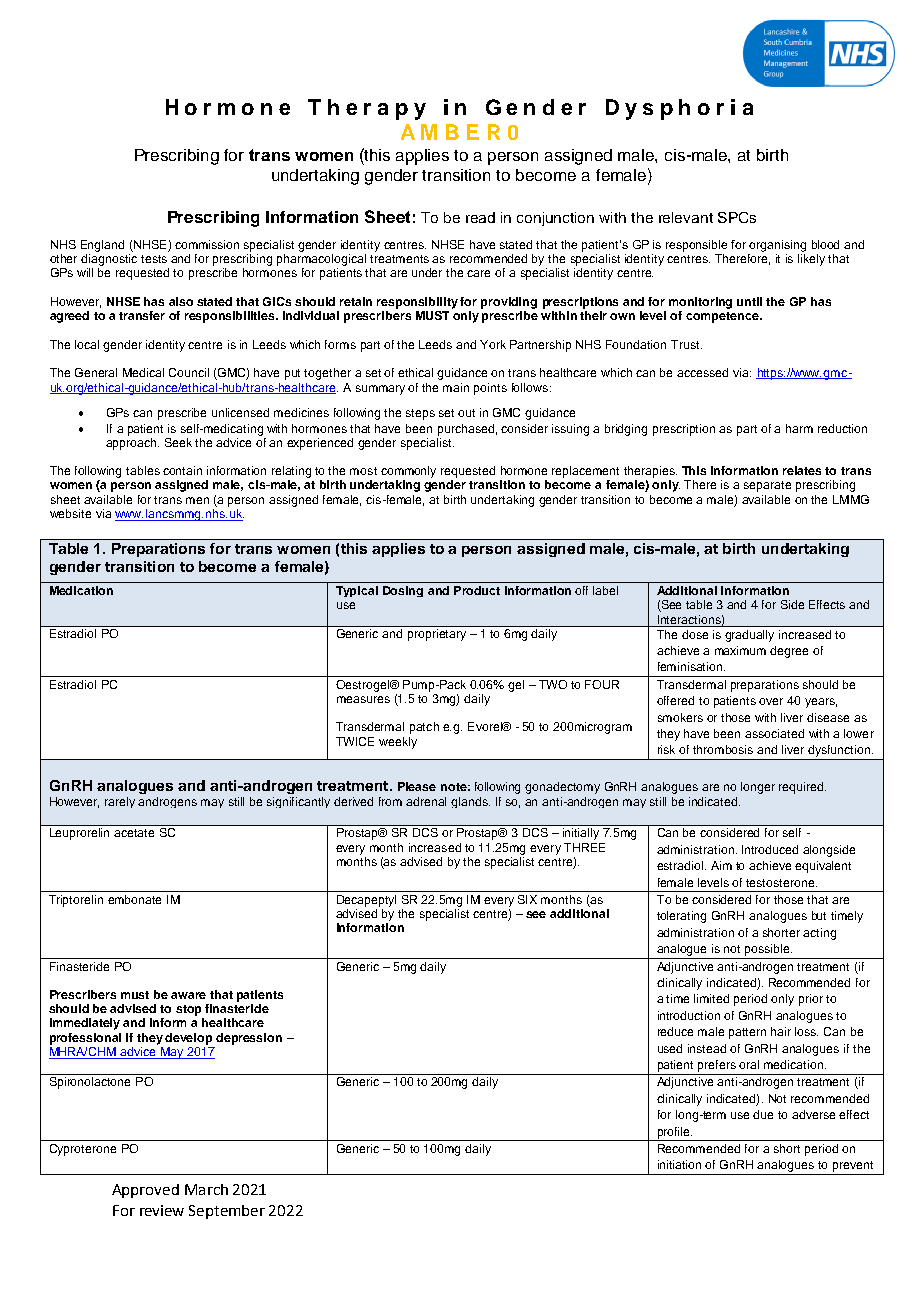  What do you see at coordinates (477, 590) in the page?
I see `Product` at bounding box center [477, 590].
